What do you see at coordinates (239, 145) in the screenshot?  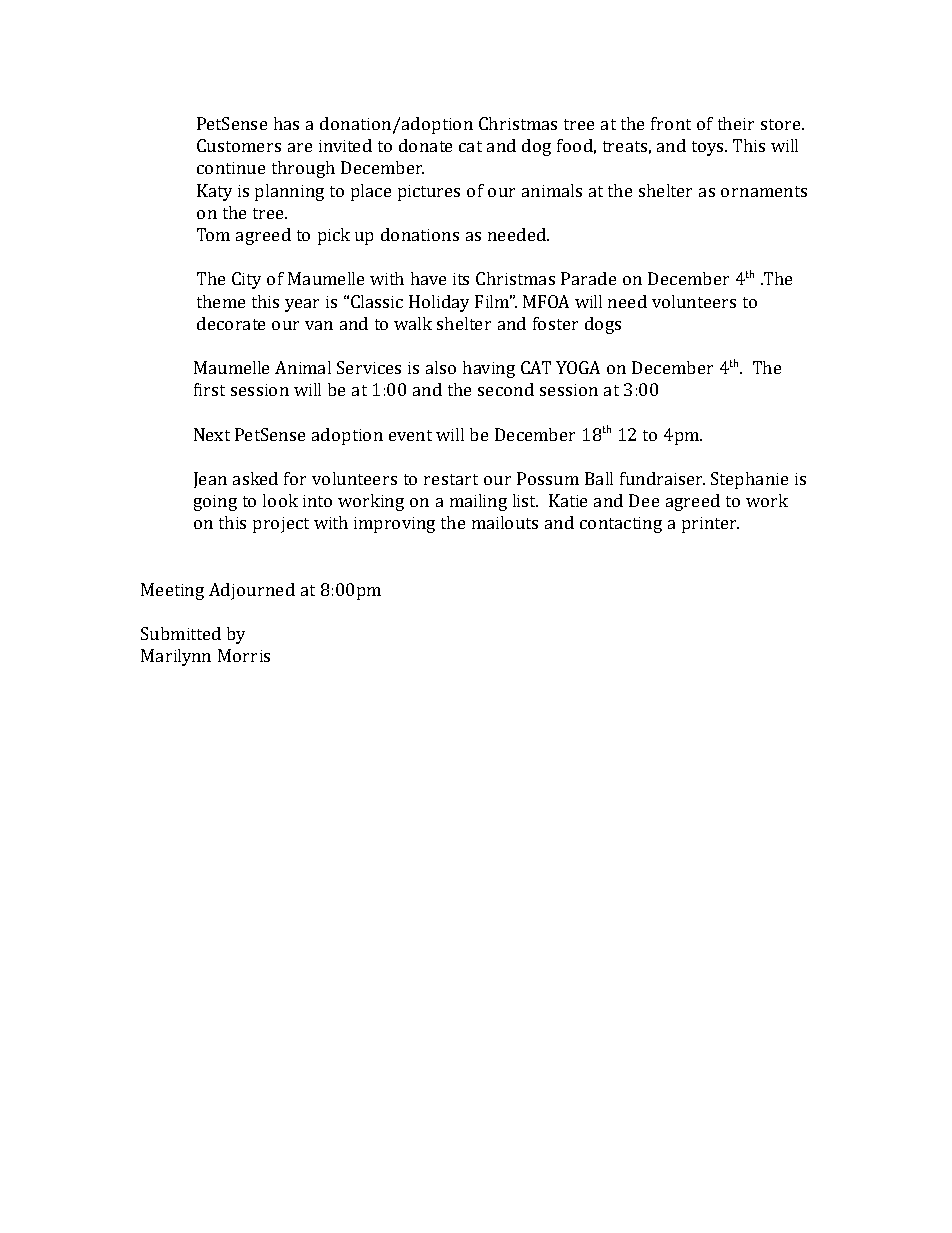 I see `Customers` at bounding box center [239, 145].
